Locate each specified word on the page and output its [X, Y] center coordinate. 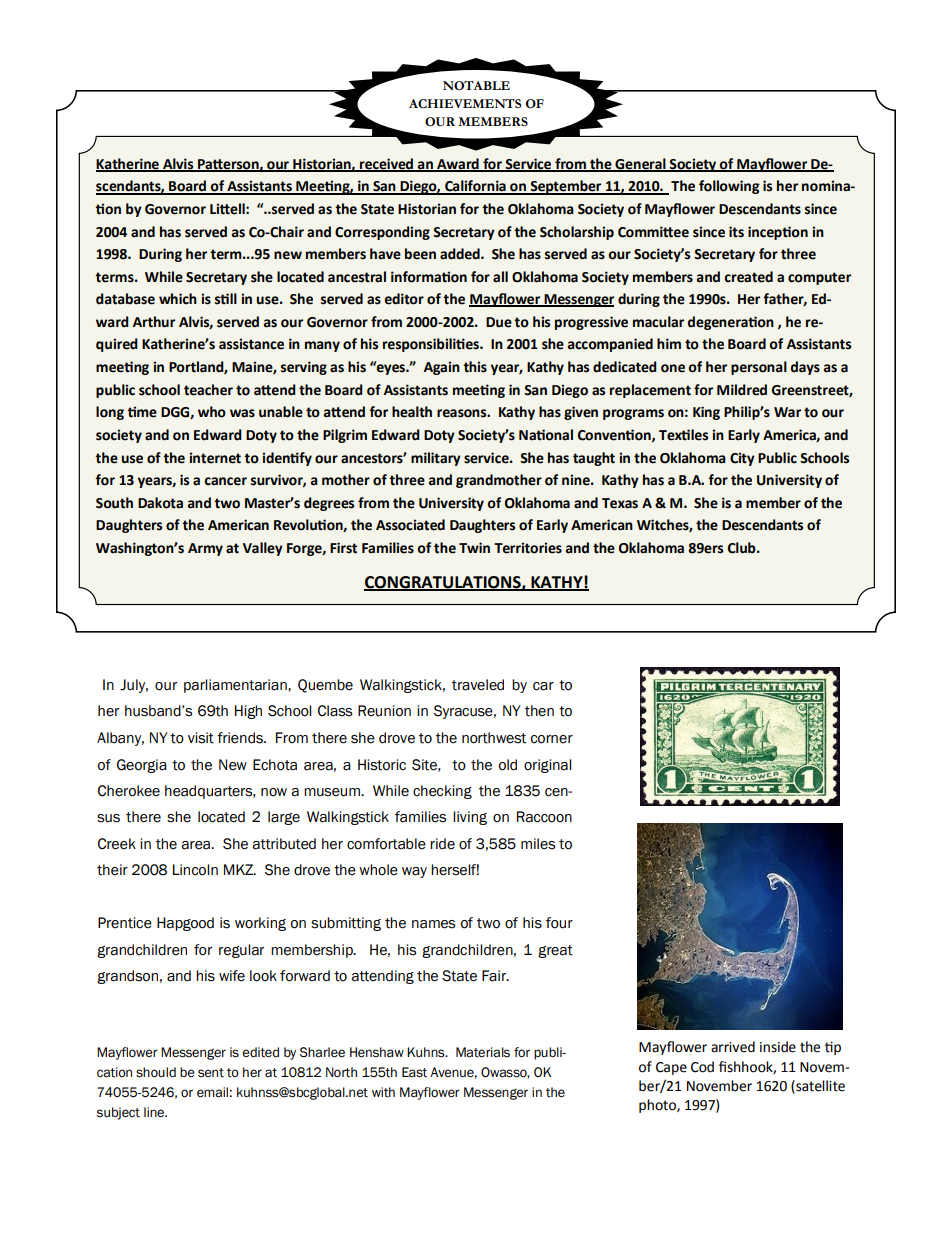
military [436, 459]
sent [211, 1073]
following [729, 187]
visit [201, 738]
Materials [483, 1052]
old [508, 765]
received [387, 164]
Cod [702, 1067]
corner [552, 739]
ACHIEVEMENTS [465, 104]
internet [215, 458]
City [742, 459]
